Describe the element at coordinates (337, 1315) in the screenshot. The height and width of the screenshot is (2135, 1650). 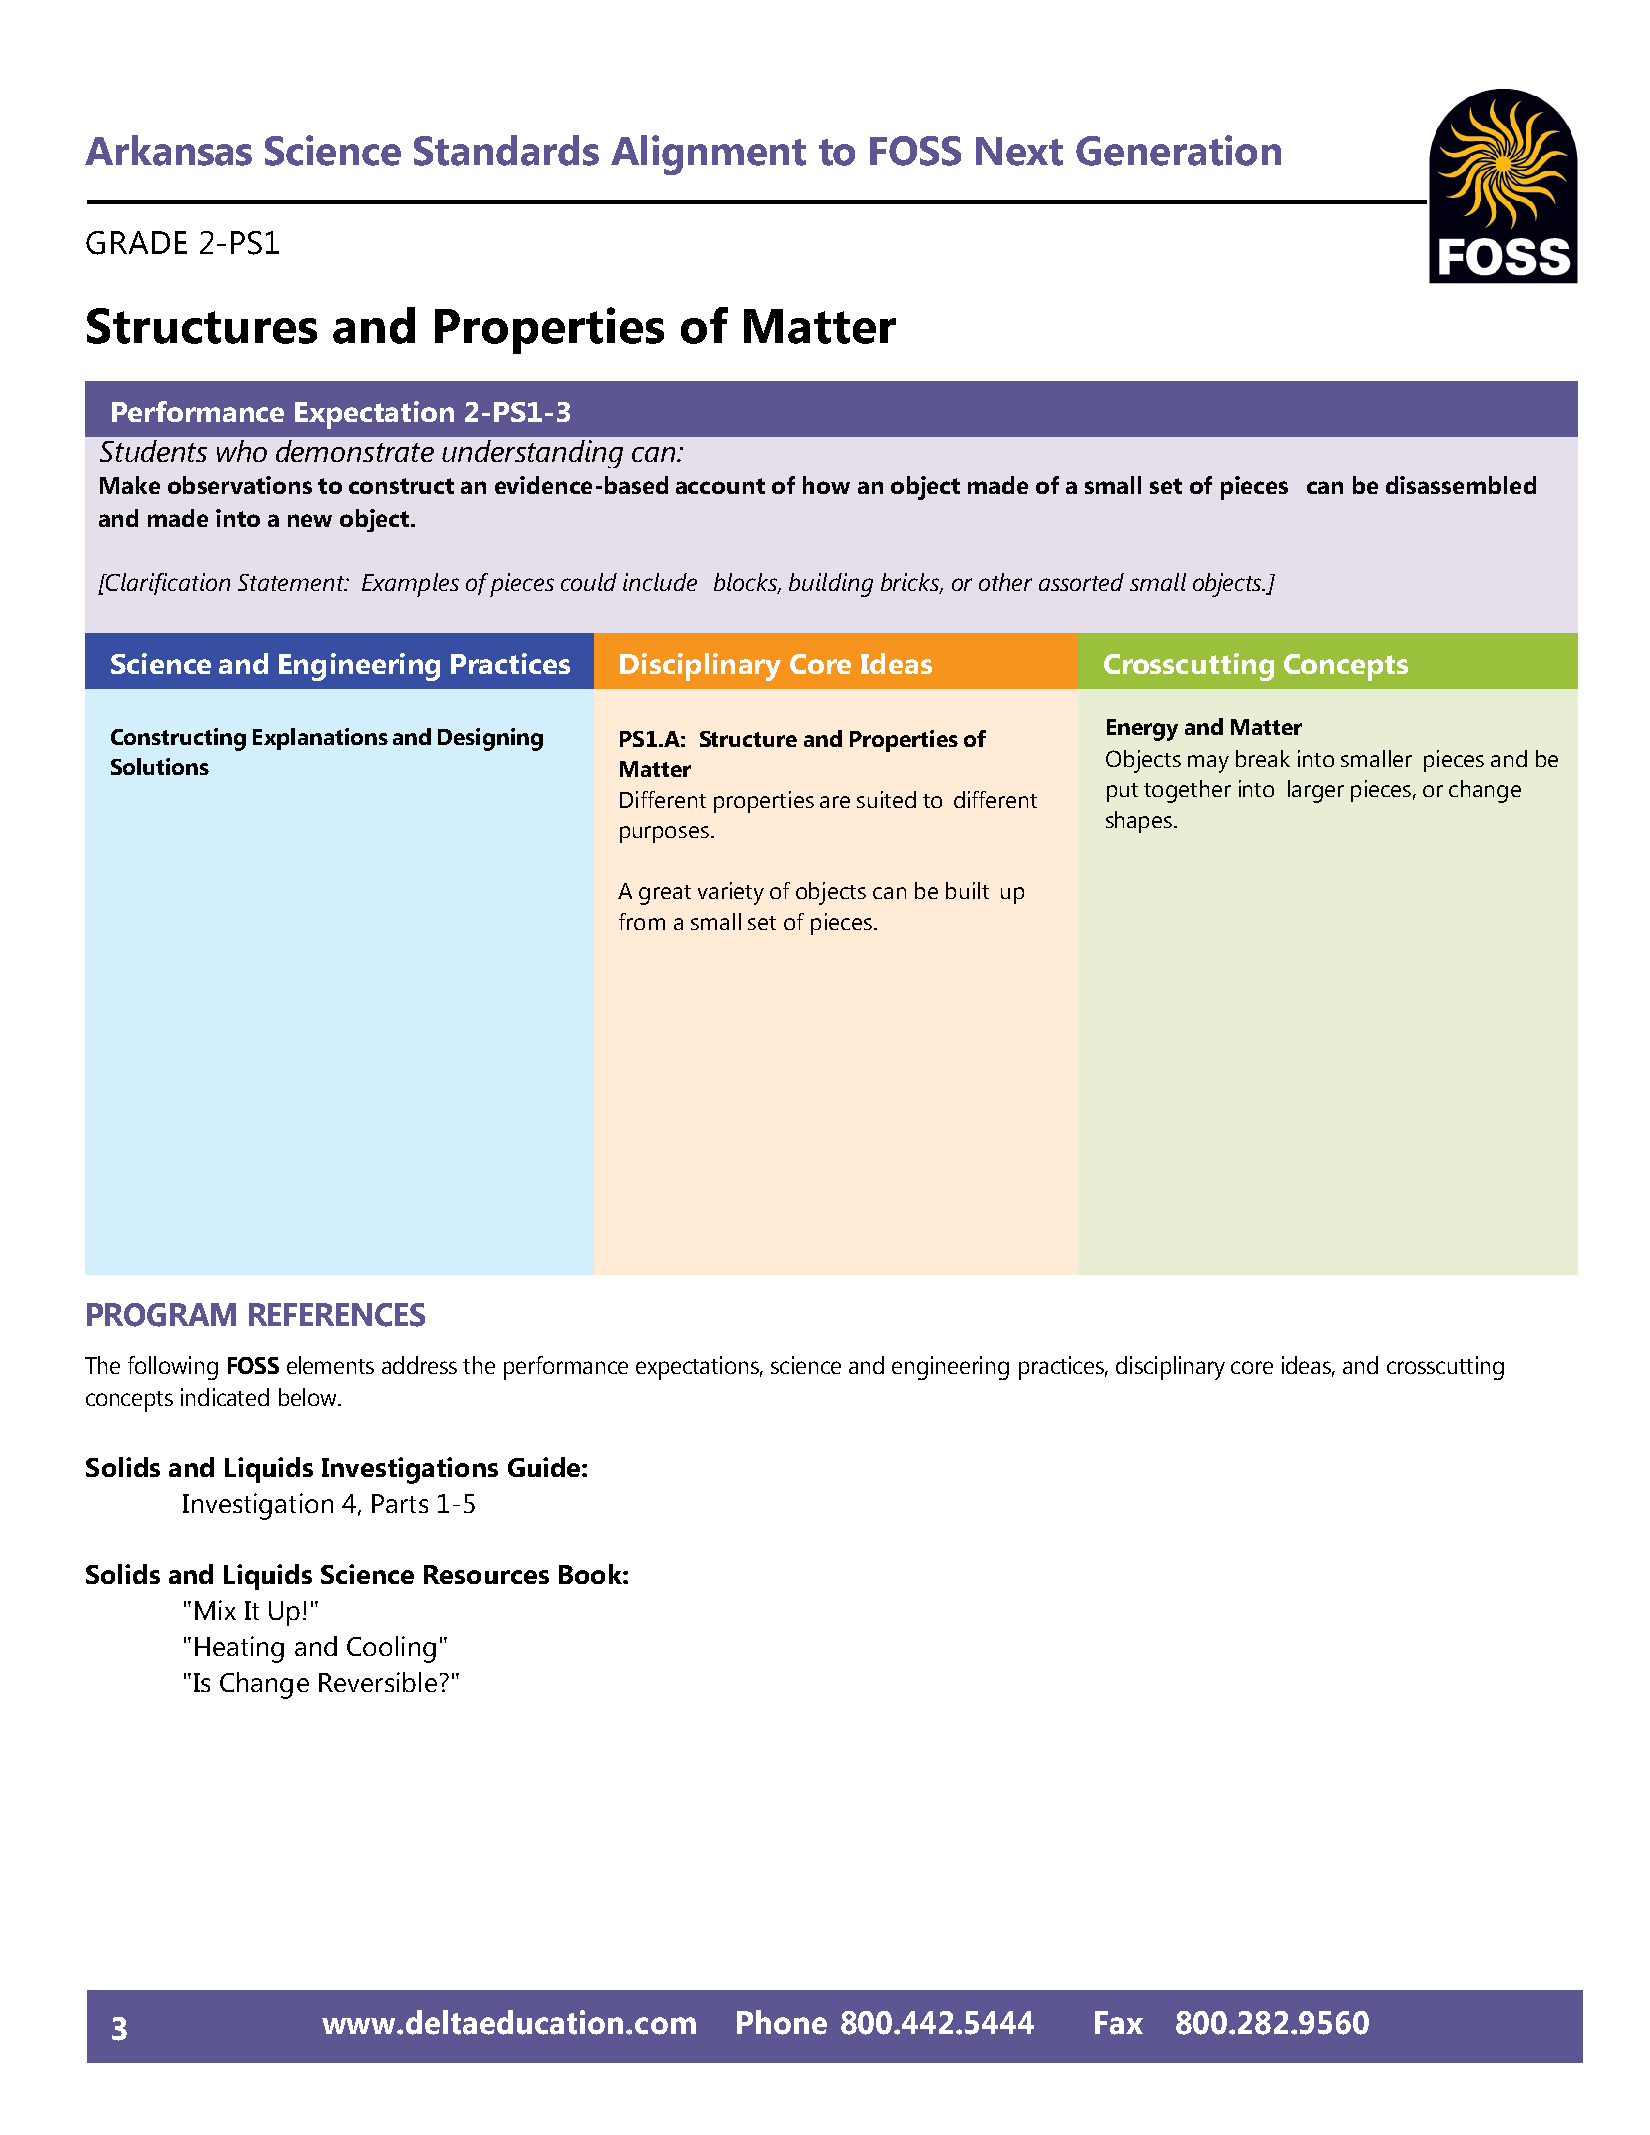
I see `REFERENCES` at that location.
